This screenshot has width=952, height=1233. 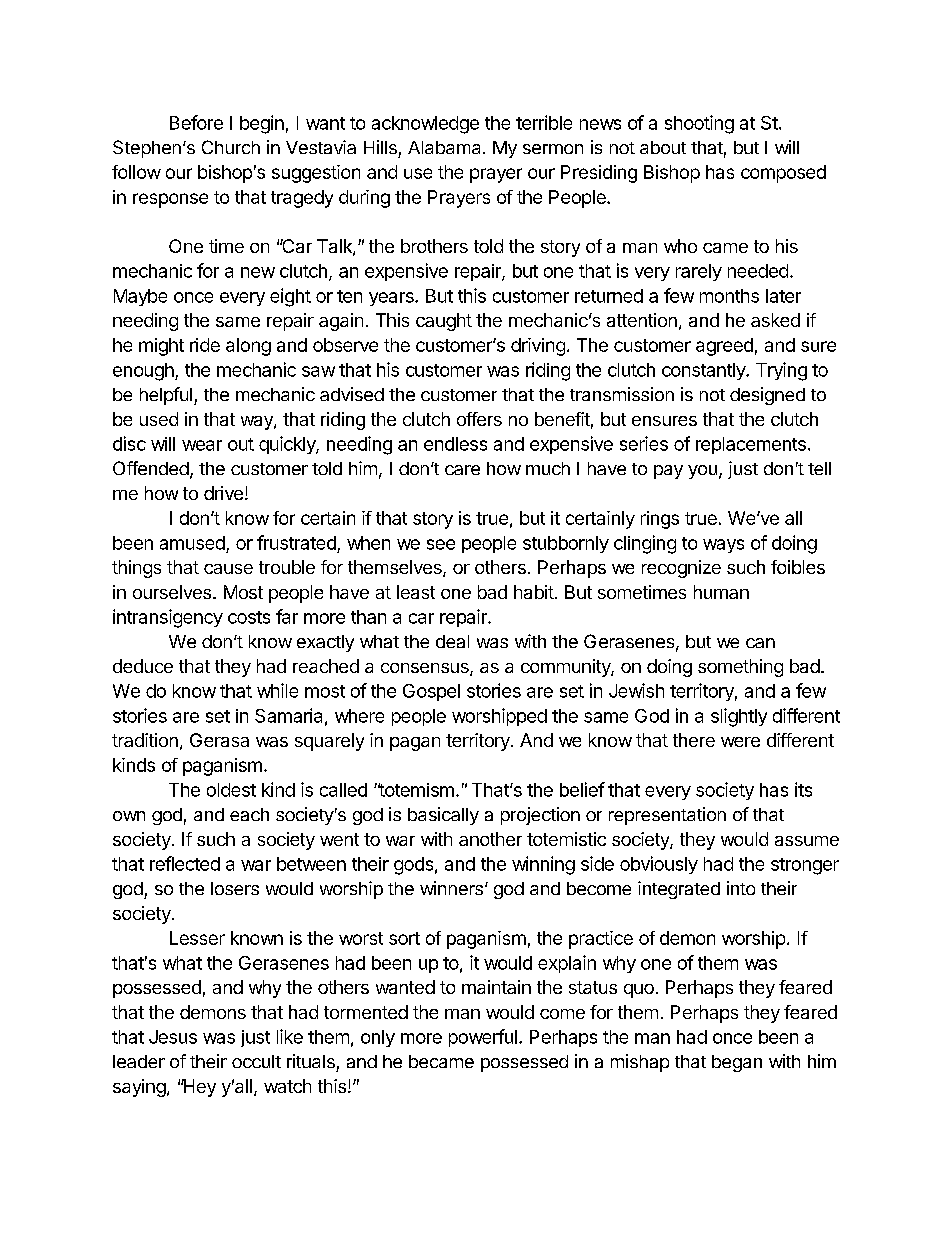 I want to click on shooting, so click(x=699, y=124).
